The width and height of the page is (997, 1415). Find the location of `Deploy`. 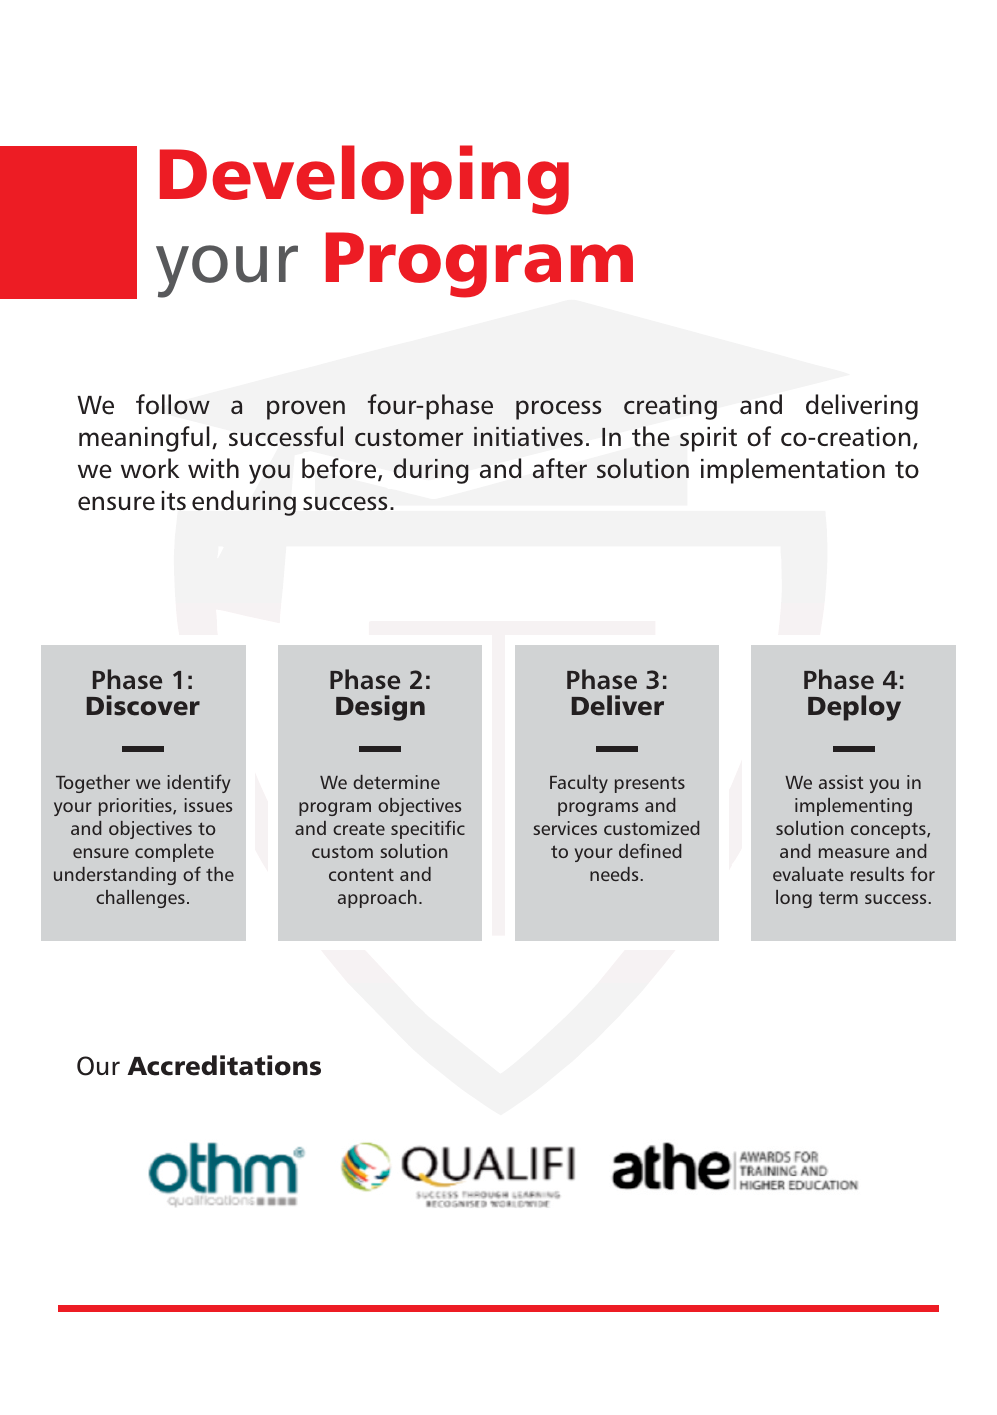

Deploy is located at coordinates (854, 708).
